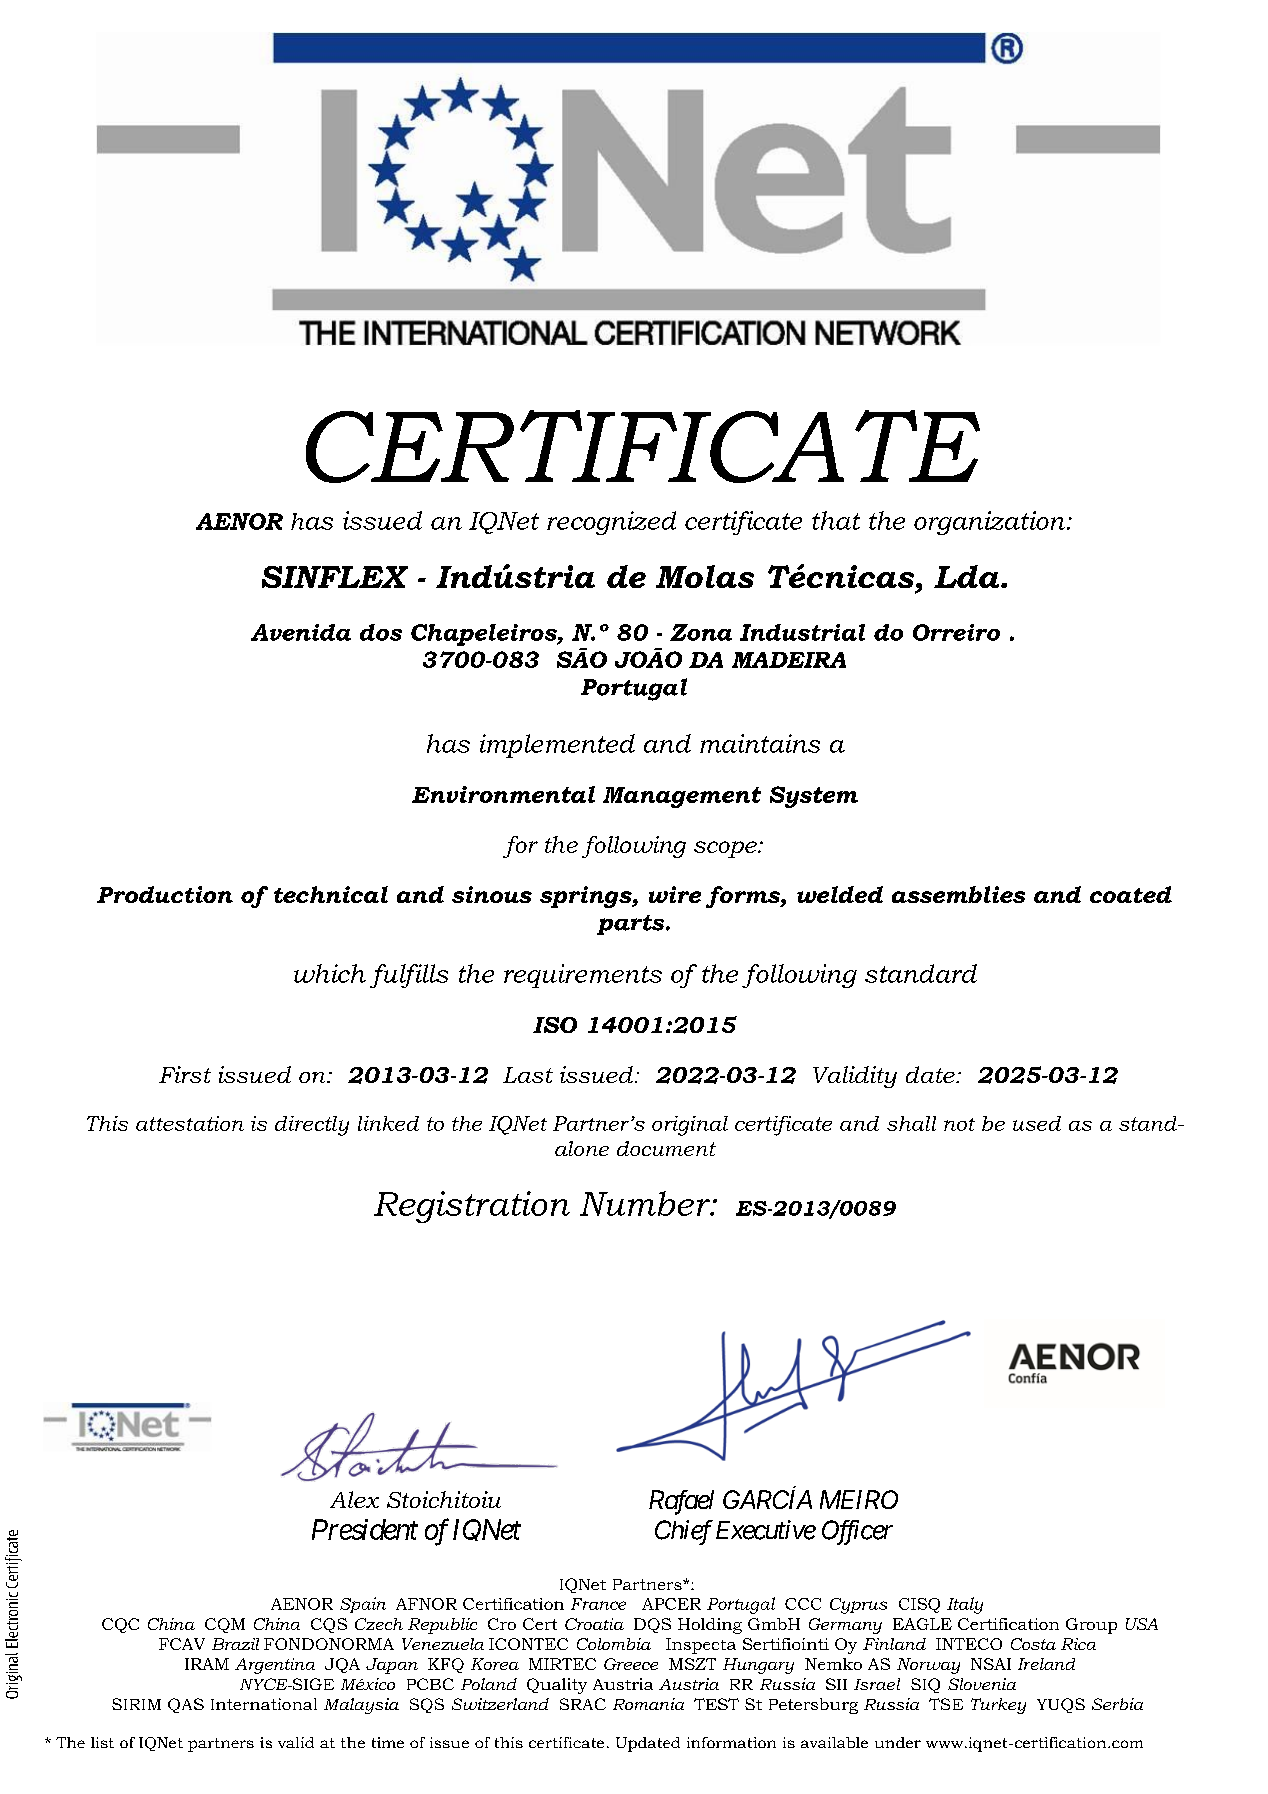  I want to click on dos, so click(381, 632).
